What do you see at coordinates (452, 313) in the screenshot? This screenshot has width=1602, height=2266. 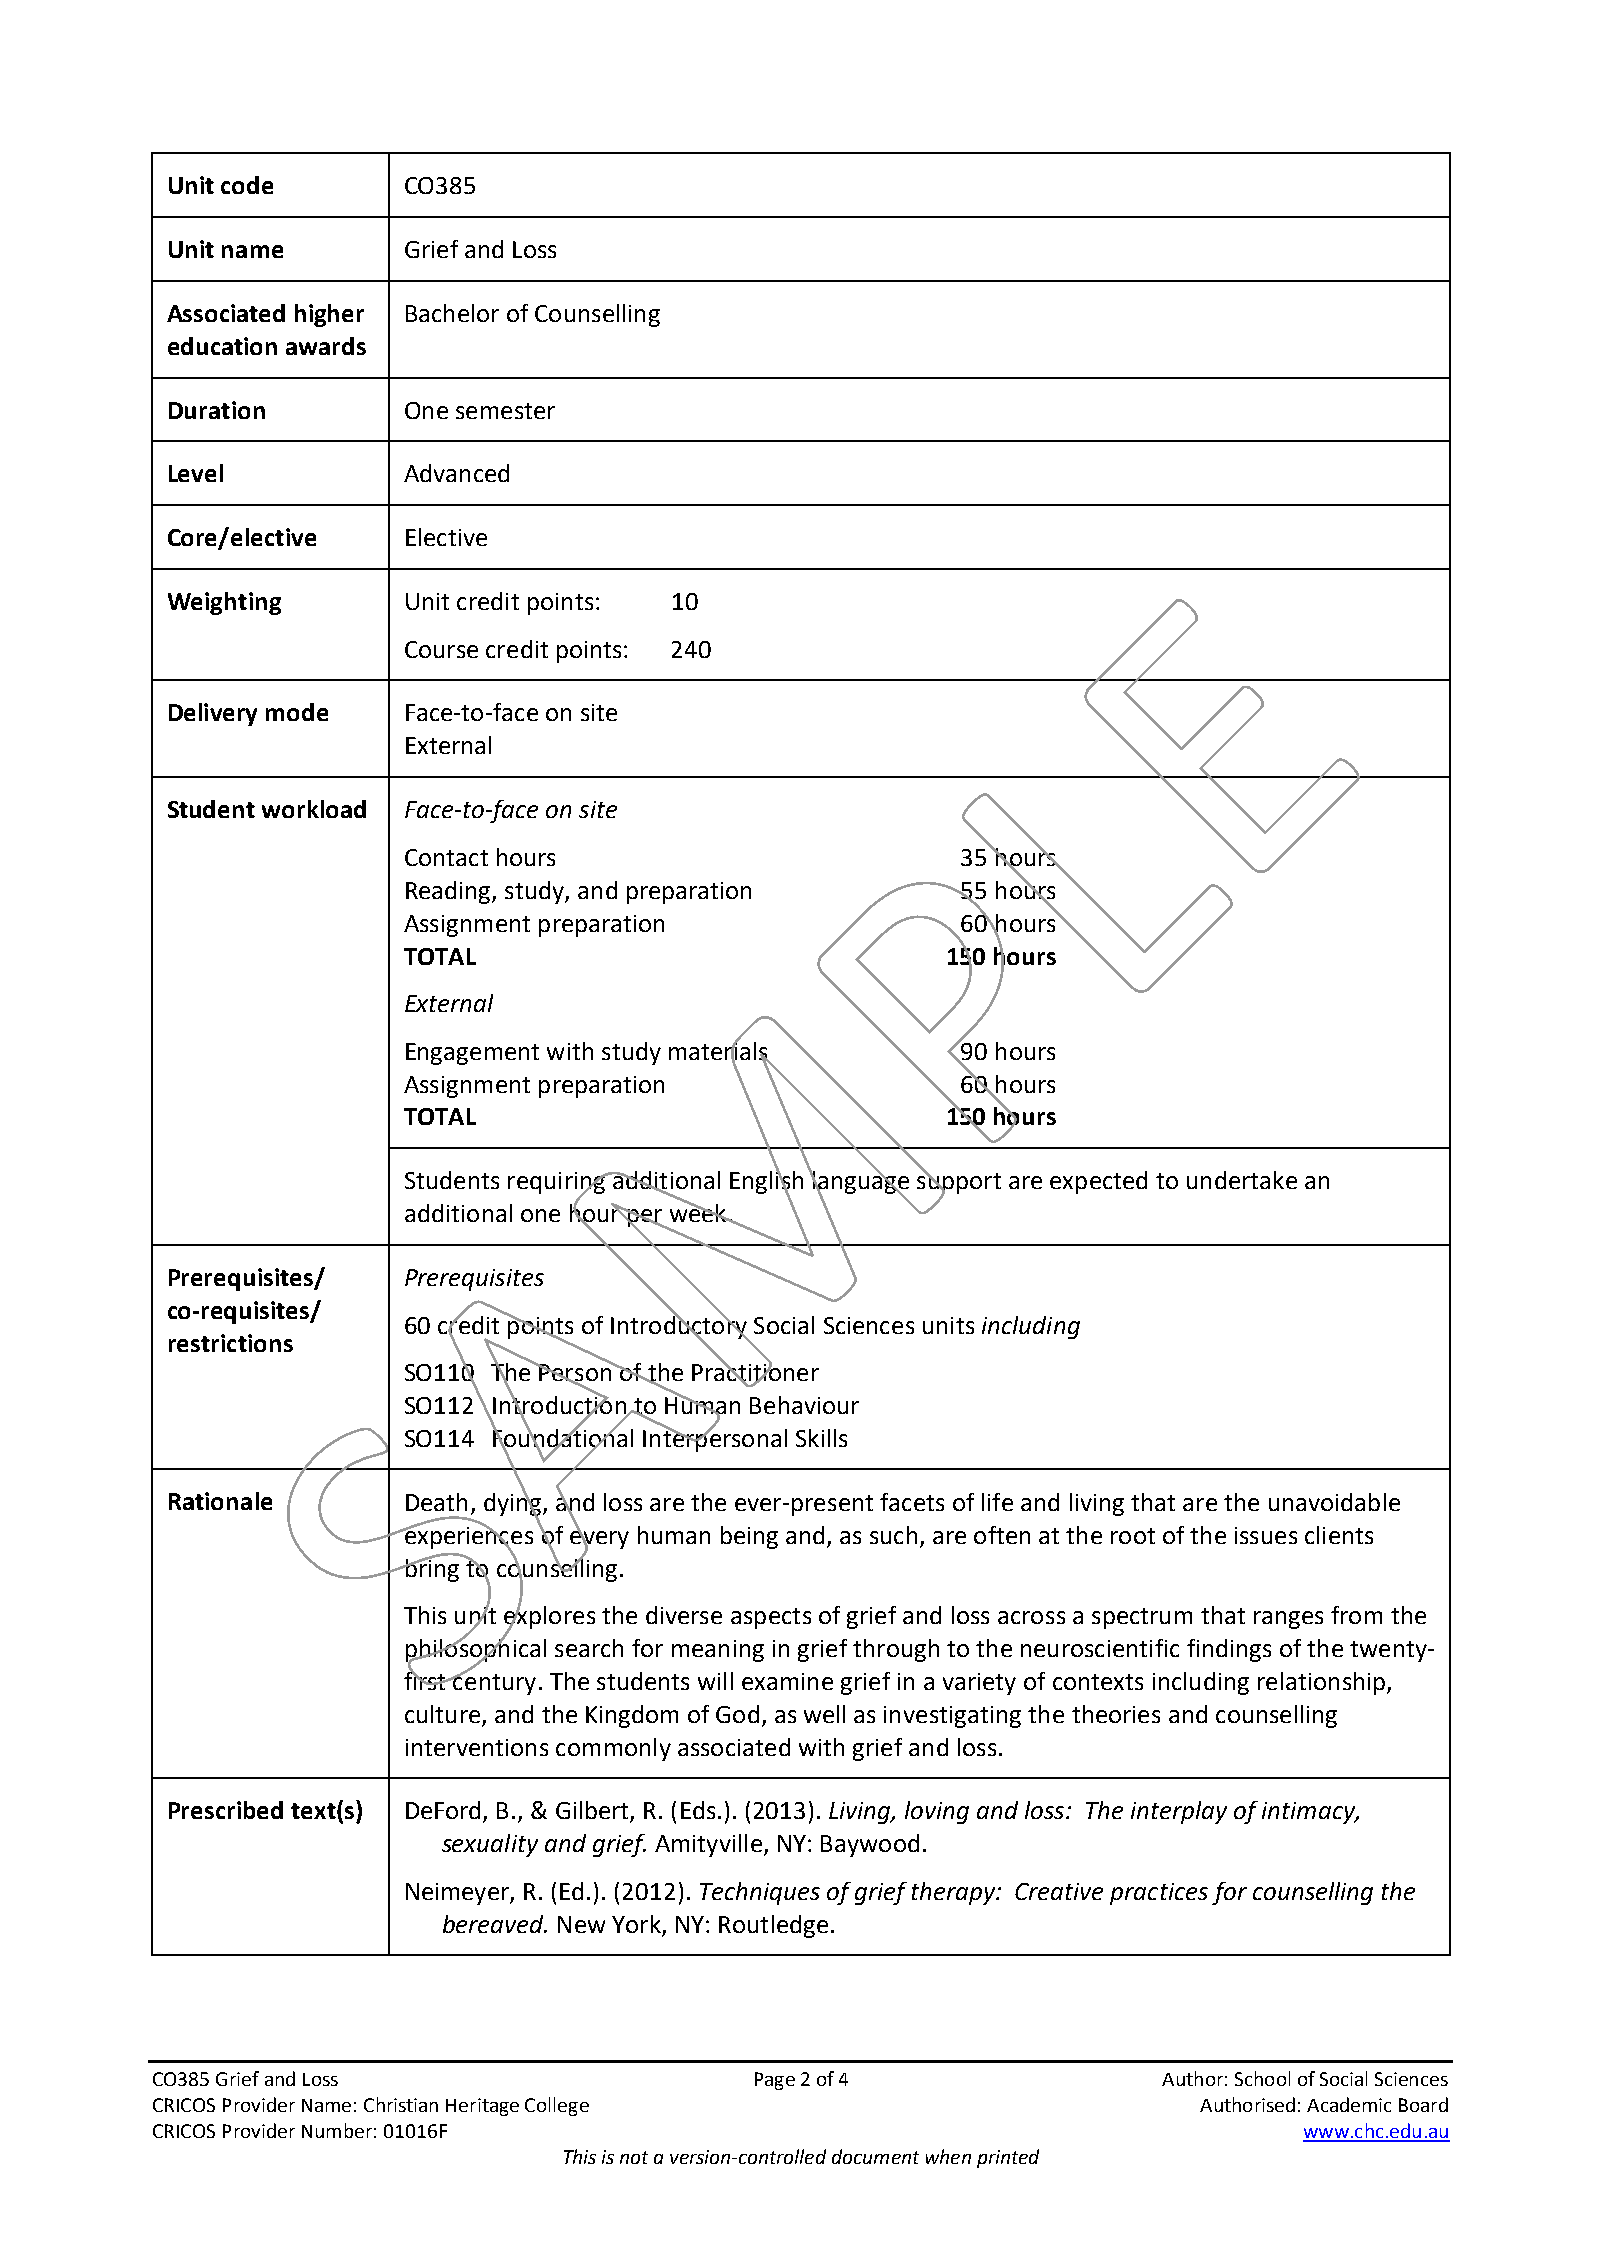 I see `Bachelor` at bounding box center [452, 313].
